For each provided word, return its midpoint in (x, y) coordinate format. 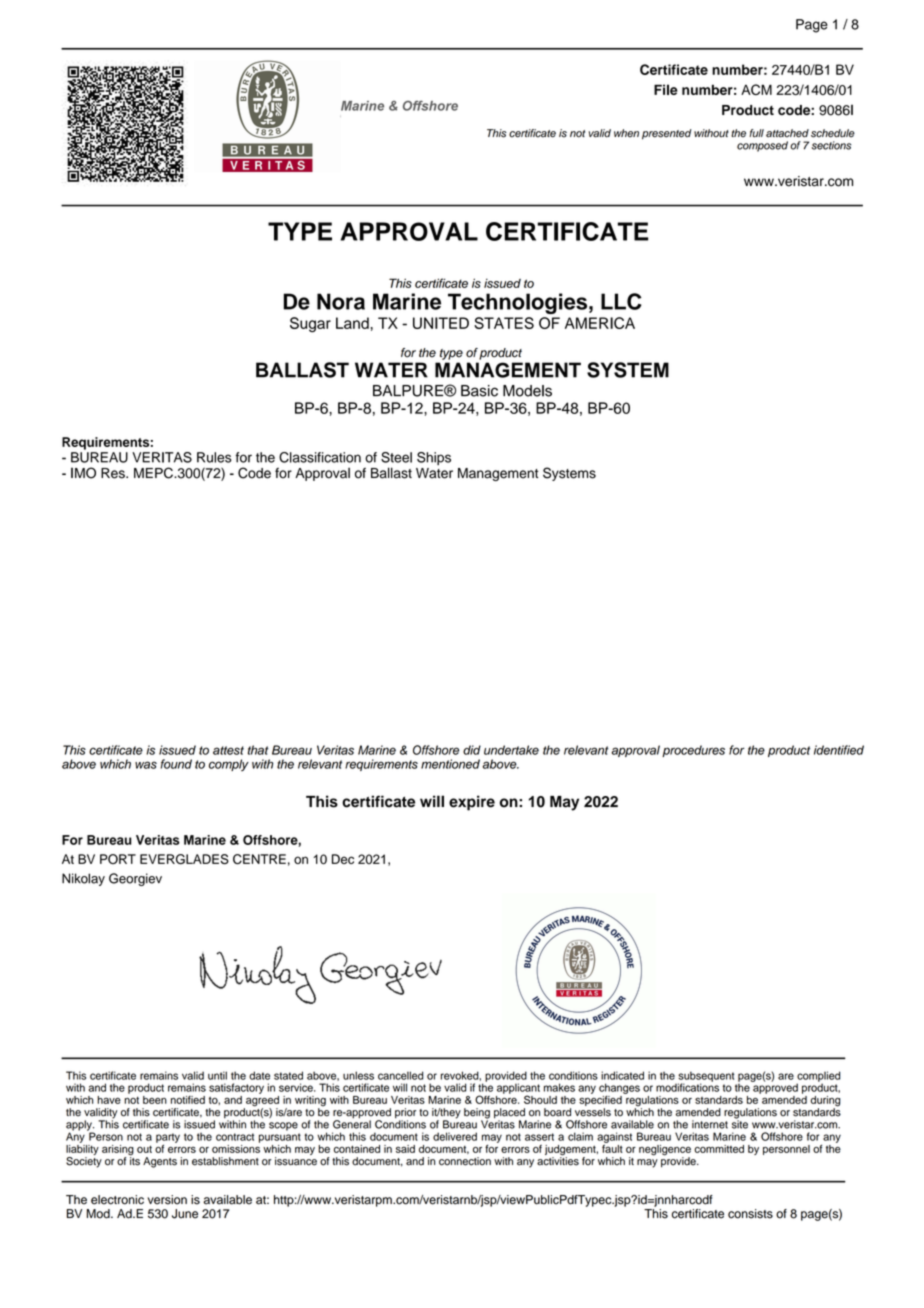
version (167, 1200)
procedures (693, 751)
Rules (214, 457)
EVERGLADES (184, 859)
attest (228, 750)
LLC (621, 301)
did (472, 750)
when (626, 133)
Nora (341, 301)
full (756, 133)
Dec (343, 859)
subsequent (706, 1077)
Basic (479, 391)
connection (465, 1161)
